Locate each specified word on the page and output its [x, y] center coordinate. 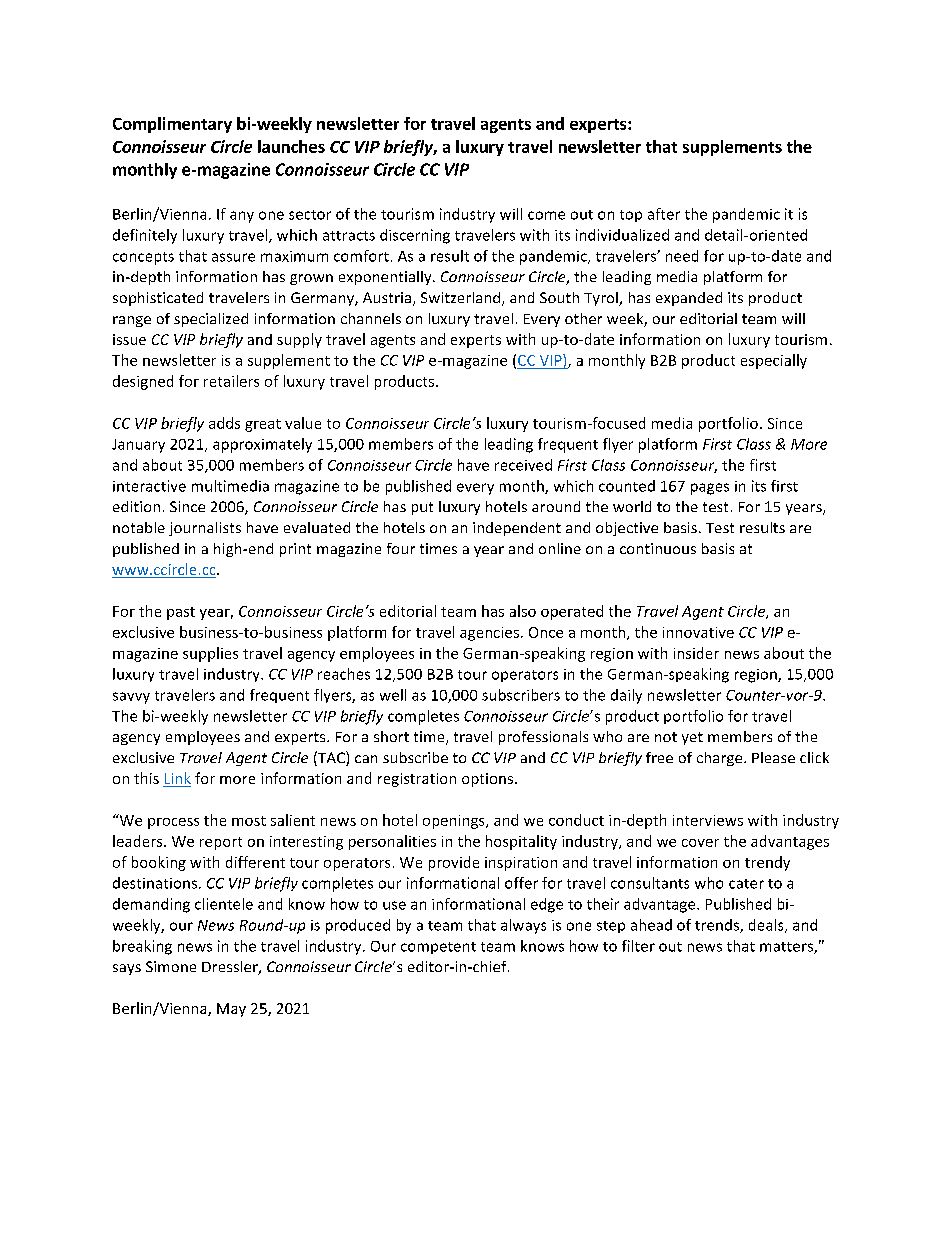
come [546, 215]
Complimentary [172, 125]
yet [692, 738]
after [664, 214]
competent [438, 948]
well [393, 695]
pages [710, 489]
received [523, 465]
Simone [171, 966]
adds [224, 423]
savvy [131, 698]
